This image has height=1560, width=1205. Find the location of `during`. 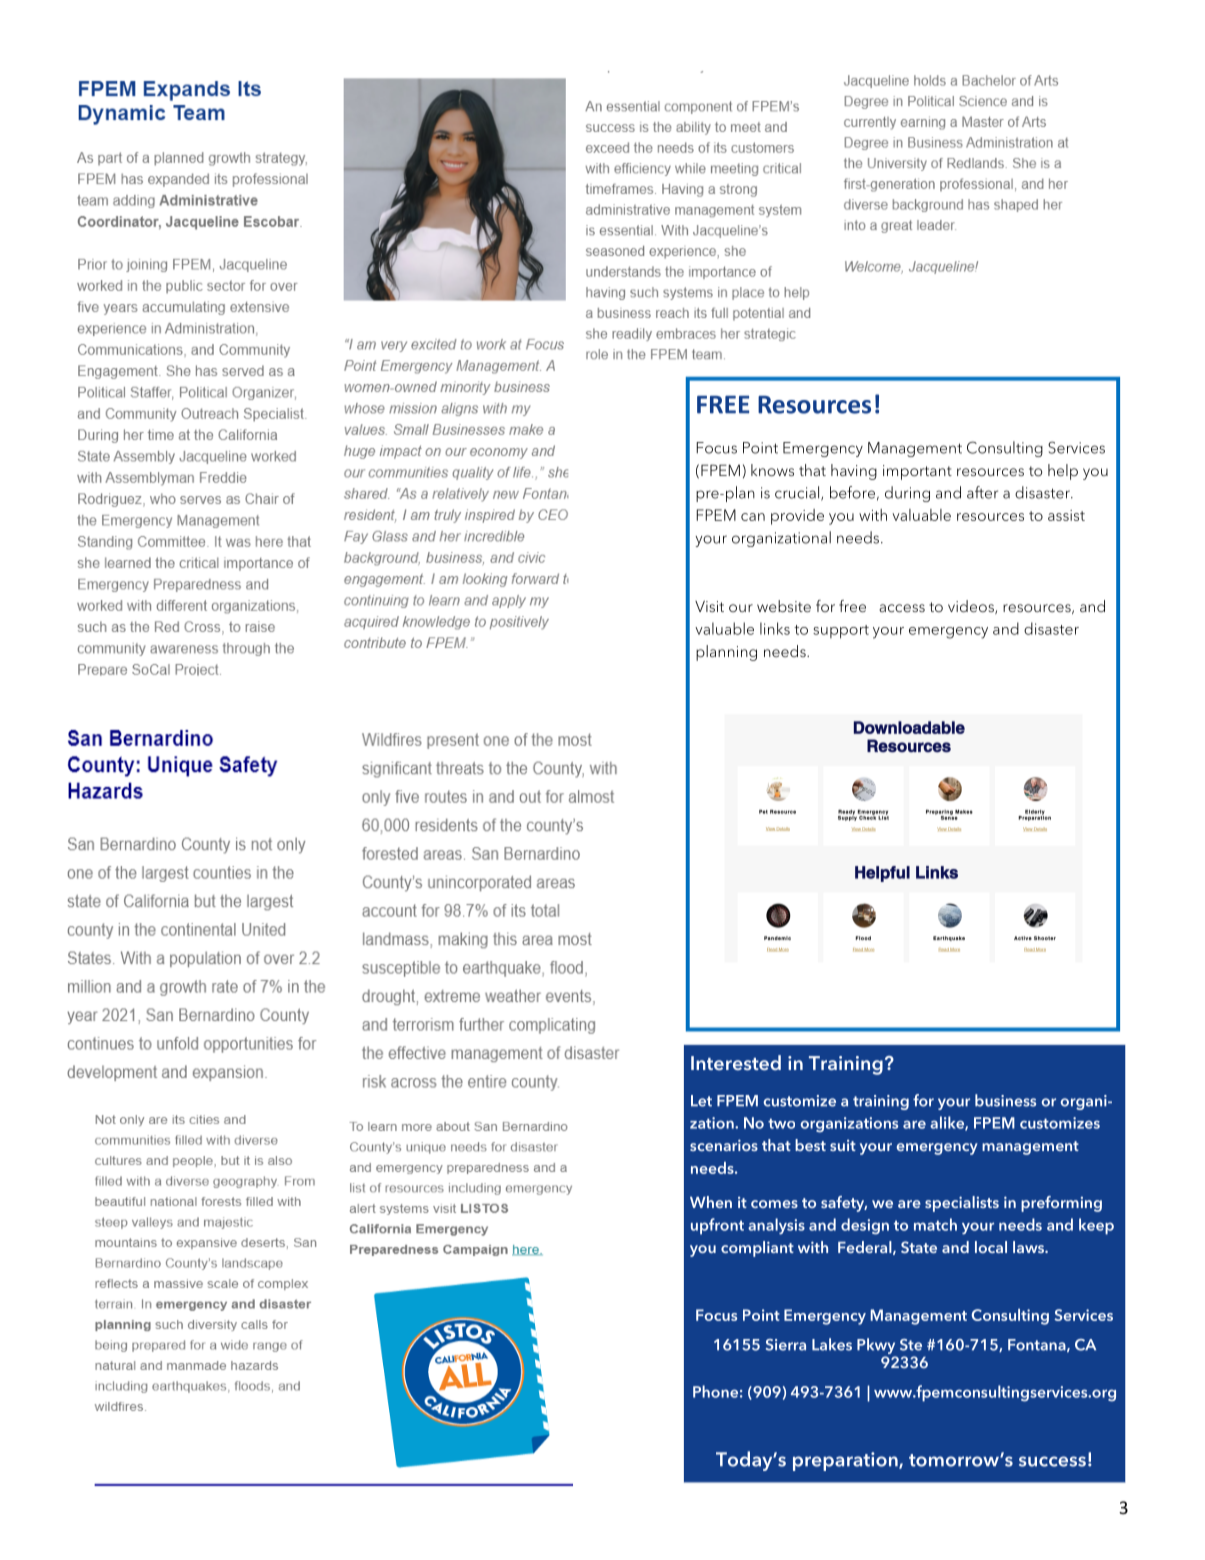

during is located at coordinates (907, 494).
